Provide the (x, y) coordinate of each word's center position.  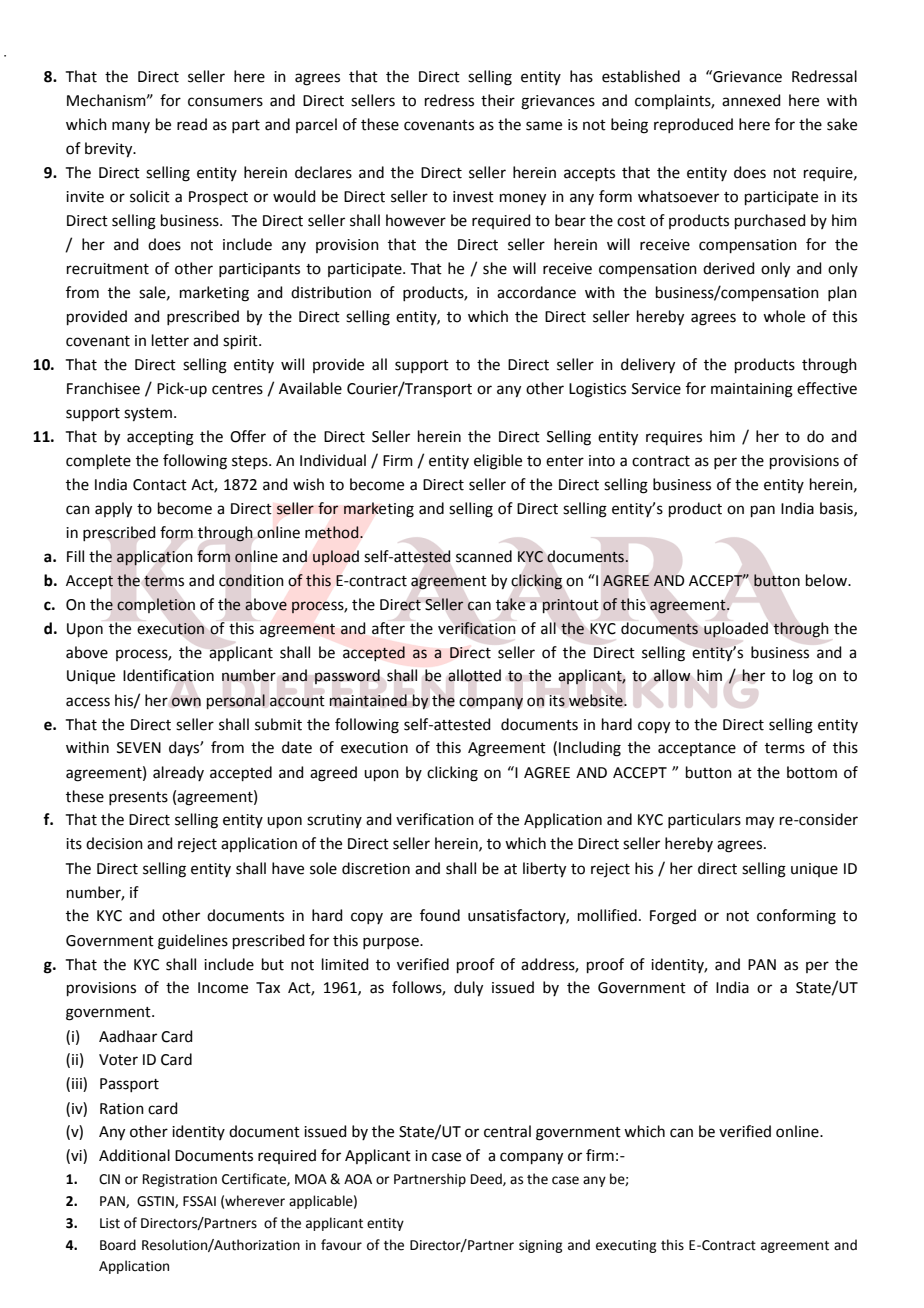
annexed (751, 100)
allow (671, 675)
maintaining (752, 390)
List (110, 1223)
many (131, 127)
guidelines (193, 942)
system (148, 415)
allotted (474, 675)
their (498, 100)
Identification (168, 675)
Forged (673, 917)
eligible (498, 462)
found (440, 915)
